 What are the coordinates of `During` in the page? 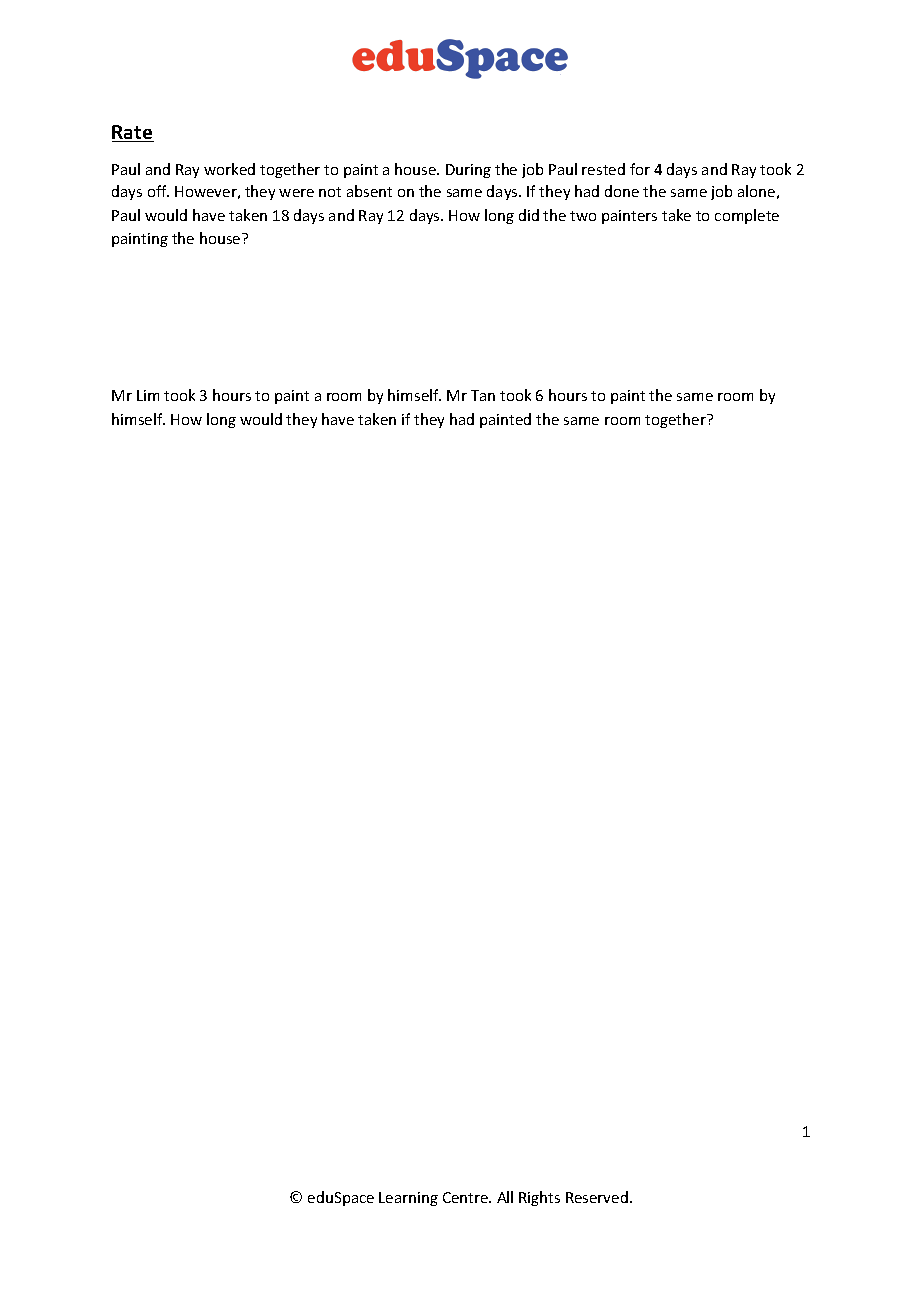 It's located at (468, 171).
